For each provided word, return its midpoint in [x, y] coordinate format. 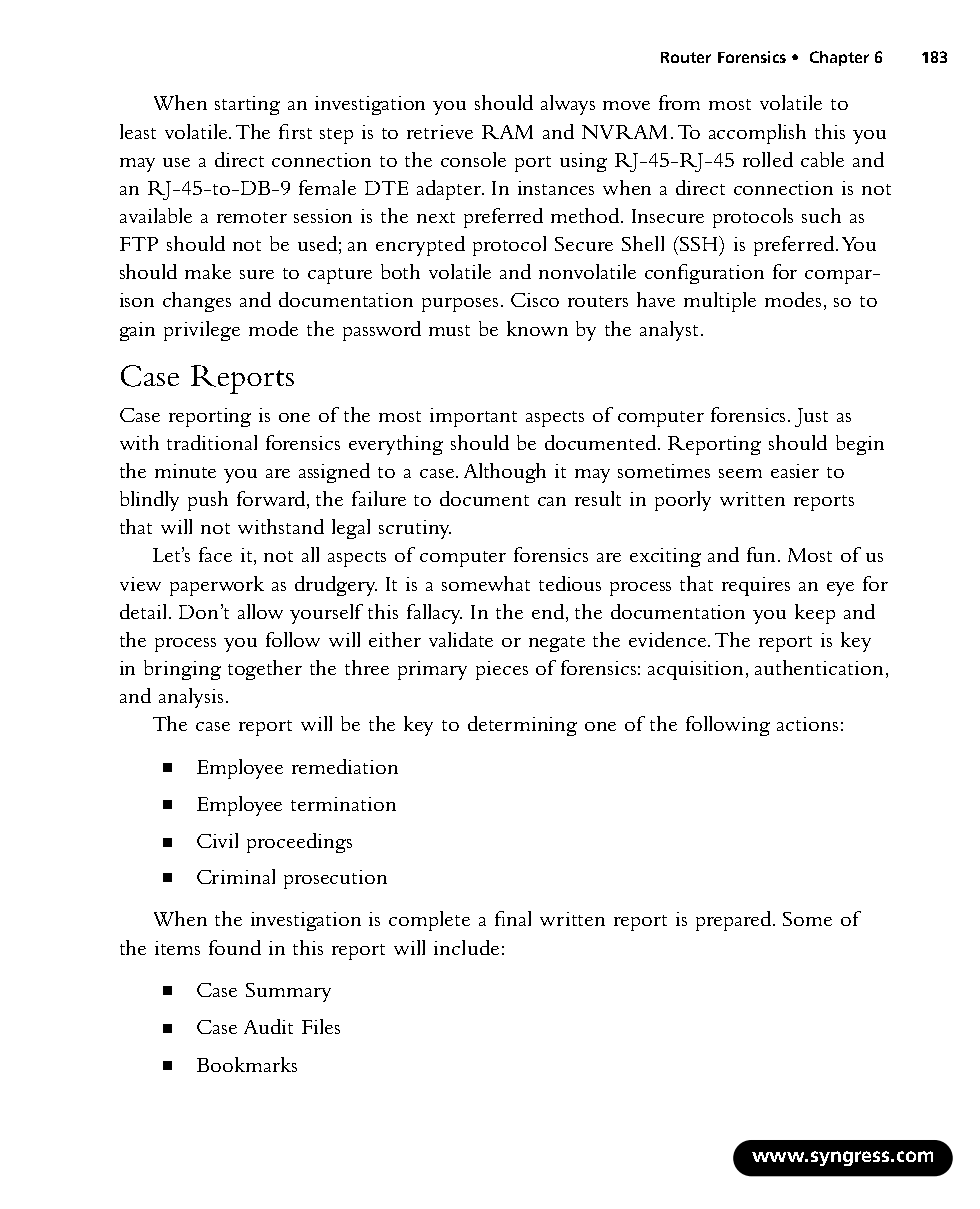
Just [811, 417]
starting [247, 105]
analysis [191, 698]
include [466, 947]
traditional [212, 442]
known [537, 328]
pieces [502, 670]
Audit [268, 1026]
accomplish [757, 134]
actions [807, 724]
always [568, 105]
